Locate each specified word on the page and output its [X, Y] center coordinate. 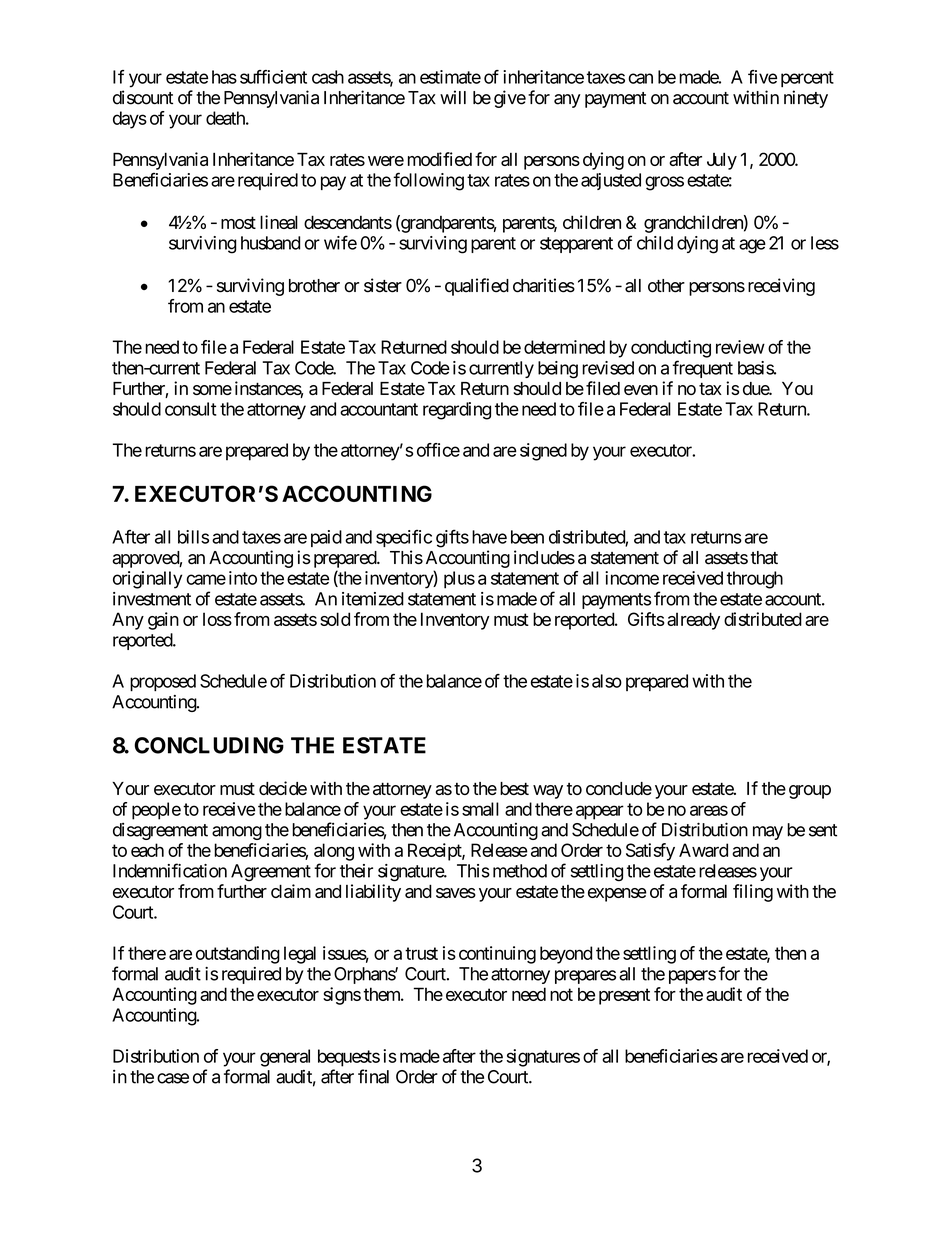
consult [191, 409]
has [224, 77]
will [453, 97]
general [285, 1058]
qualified [477, 287]
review [740, 347]
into [243, 578]
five [762, 77]
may [768, 833]
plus [459, 580]
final [373, 1076]
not [561, 994]
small [480, 809]
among [237, 833]
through [755, 580]
